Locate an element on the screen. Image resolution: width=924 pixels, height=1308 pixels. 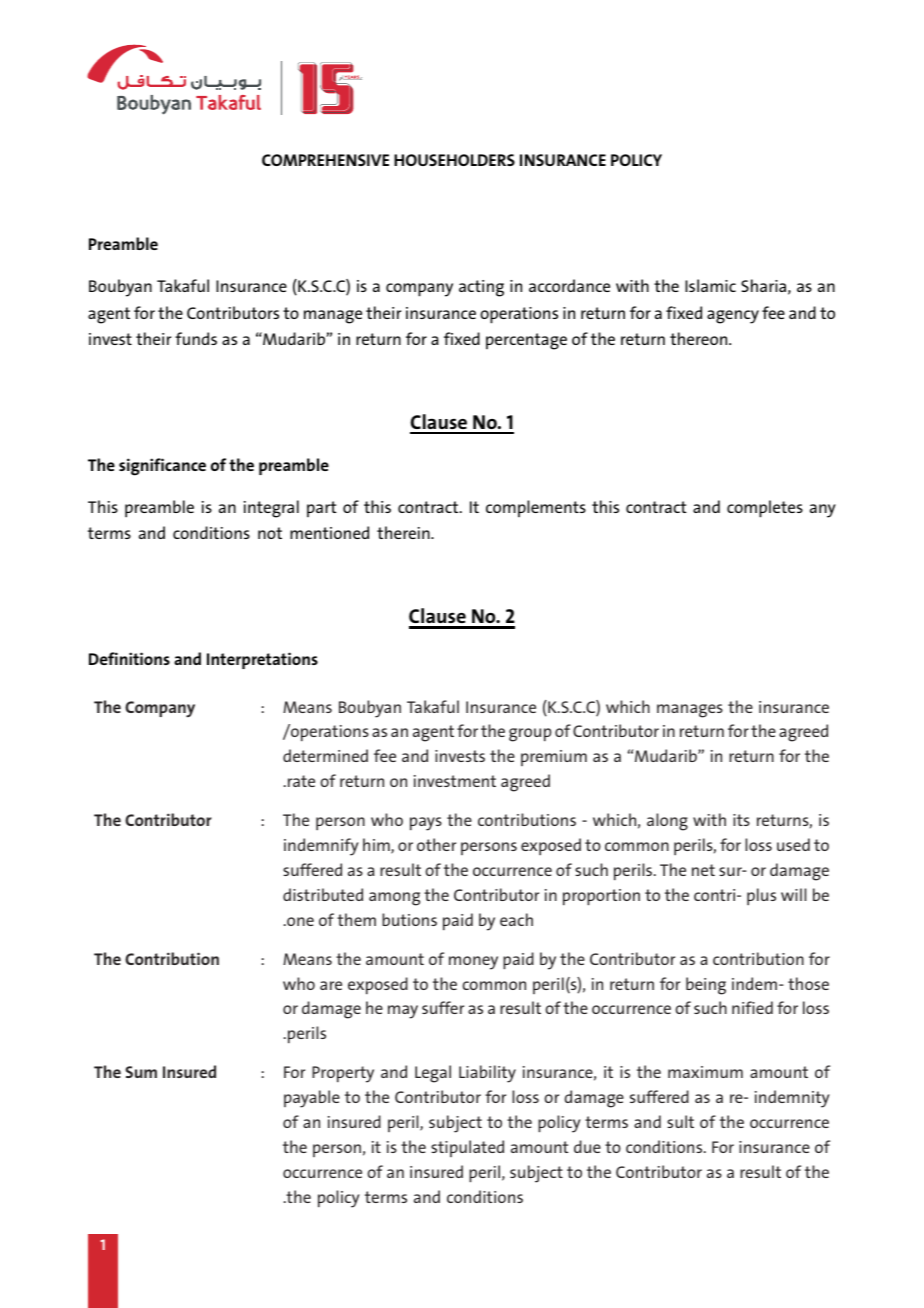
group is located at coordinates (530, 735).
